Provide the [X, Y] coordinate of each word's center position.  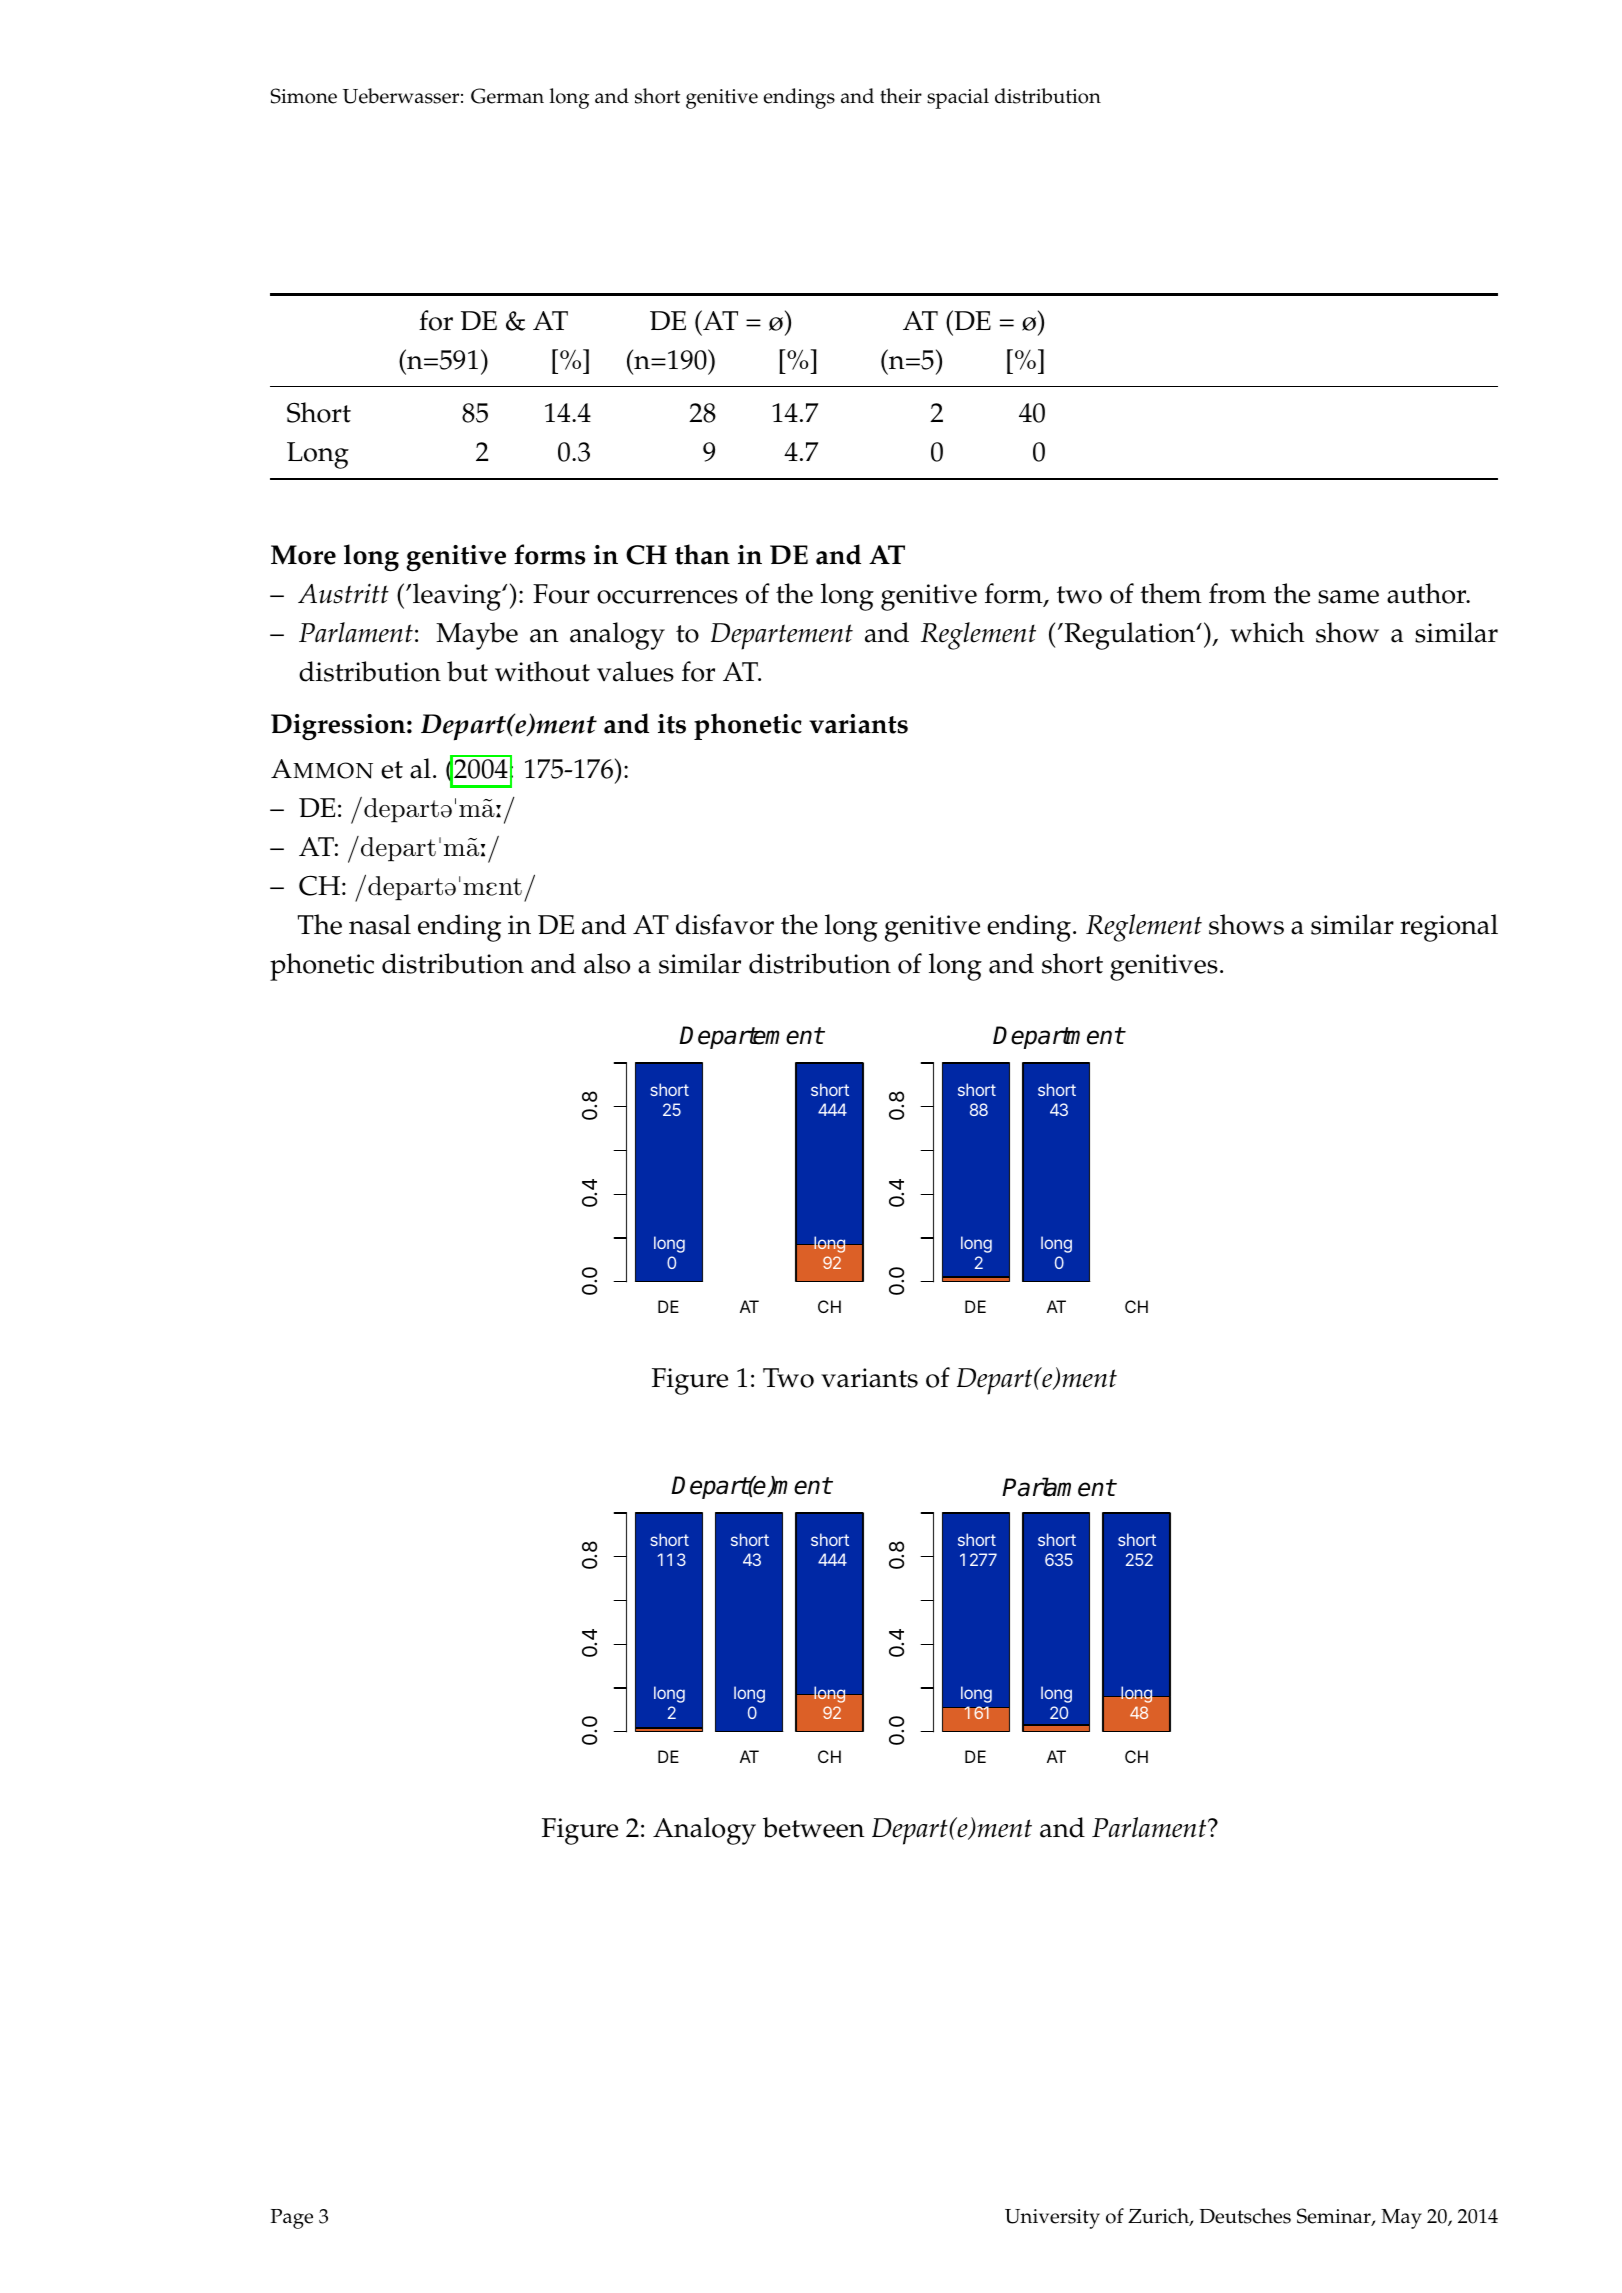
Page [292, 2219]
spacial [958, 98]
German [507, 96]
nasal [380, 924]
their [901, 96]
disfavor [725, 924]
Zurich [1159, 2217]
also [607, 963]
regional [1449, 928]
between [814, 1827]
